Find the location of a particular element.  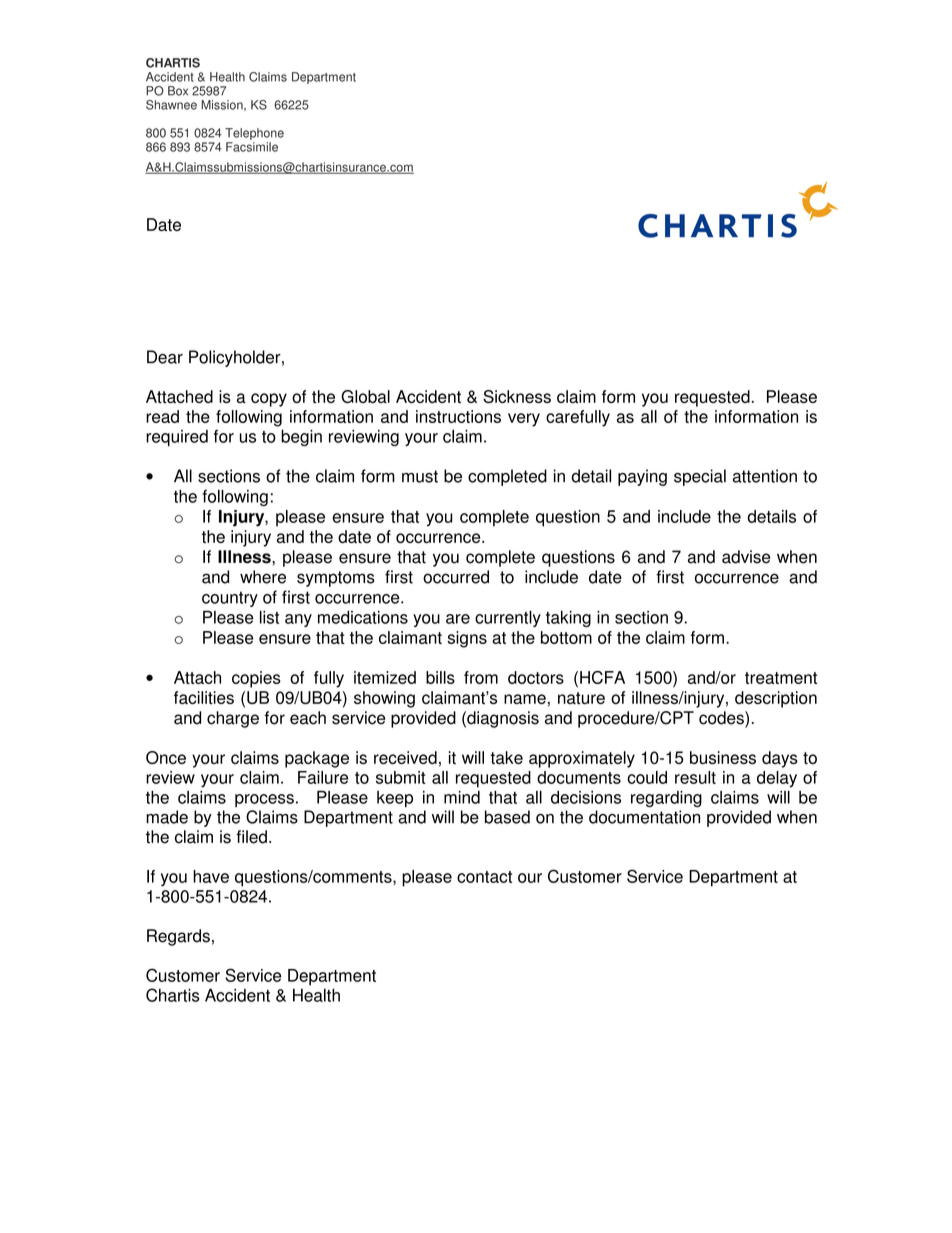

special is located at coordinates (700, 477).
